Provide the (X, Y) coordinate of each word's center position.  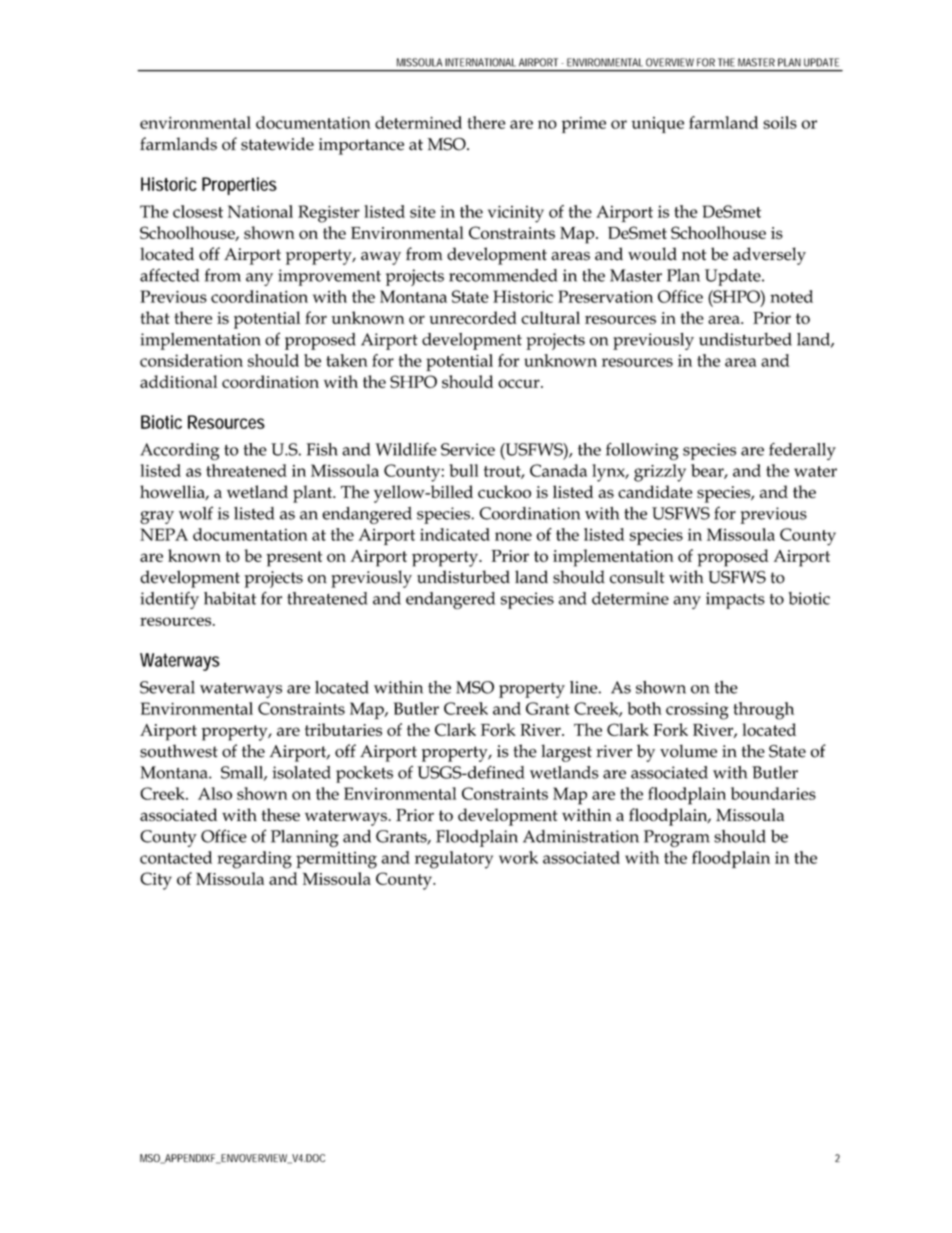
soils (780, 122)
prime (583, 125)
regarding (254, 860)
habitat (230, 598)
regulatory (454, 860)
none (513, 536)
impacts (735, 600)
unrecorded (473, 317)
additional (179, 381)
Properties (239, 186)
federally (802, 451)
